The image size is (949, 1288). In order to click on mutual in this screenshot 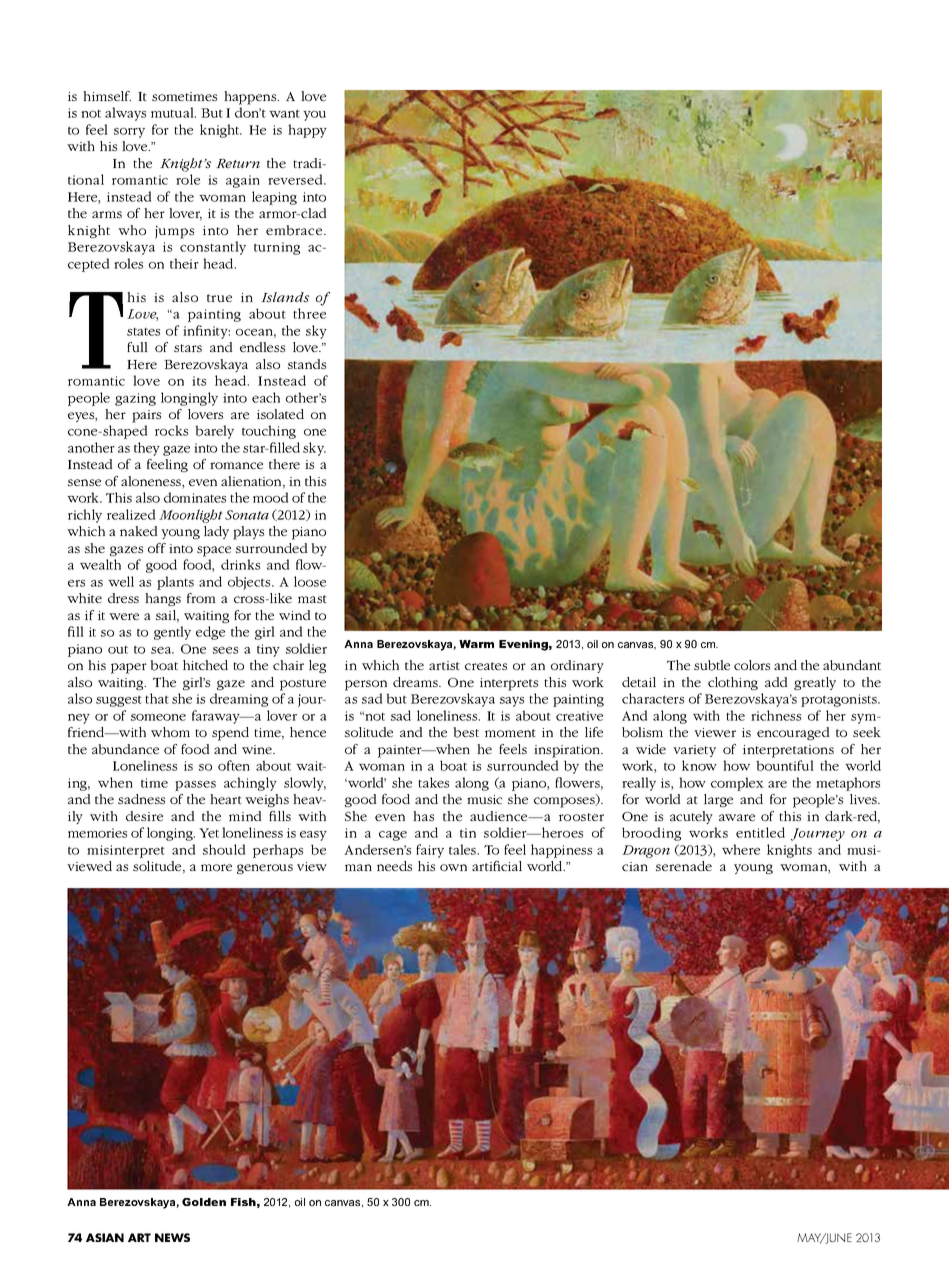, I will do `click(173, 112)`.
